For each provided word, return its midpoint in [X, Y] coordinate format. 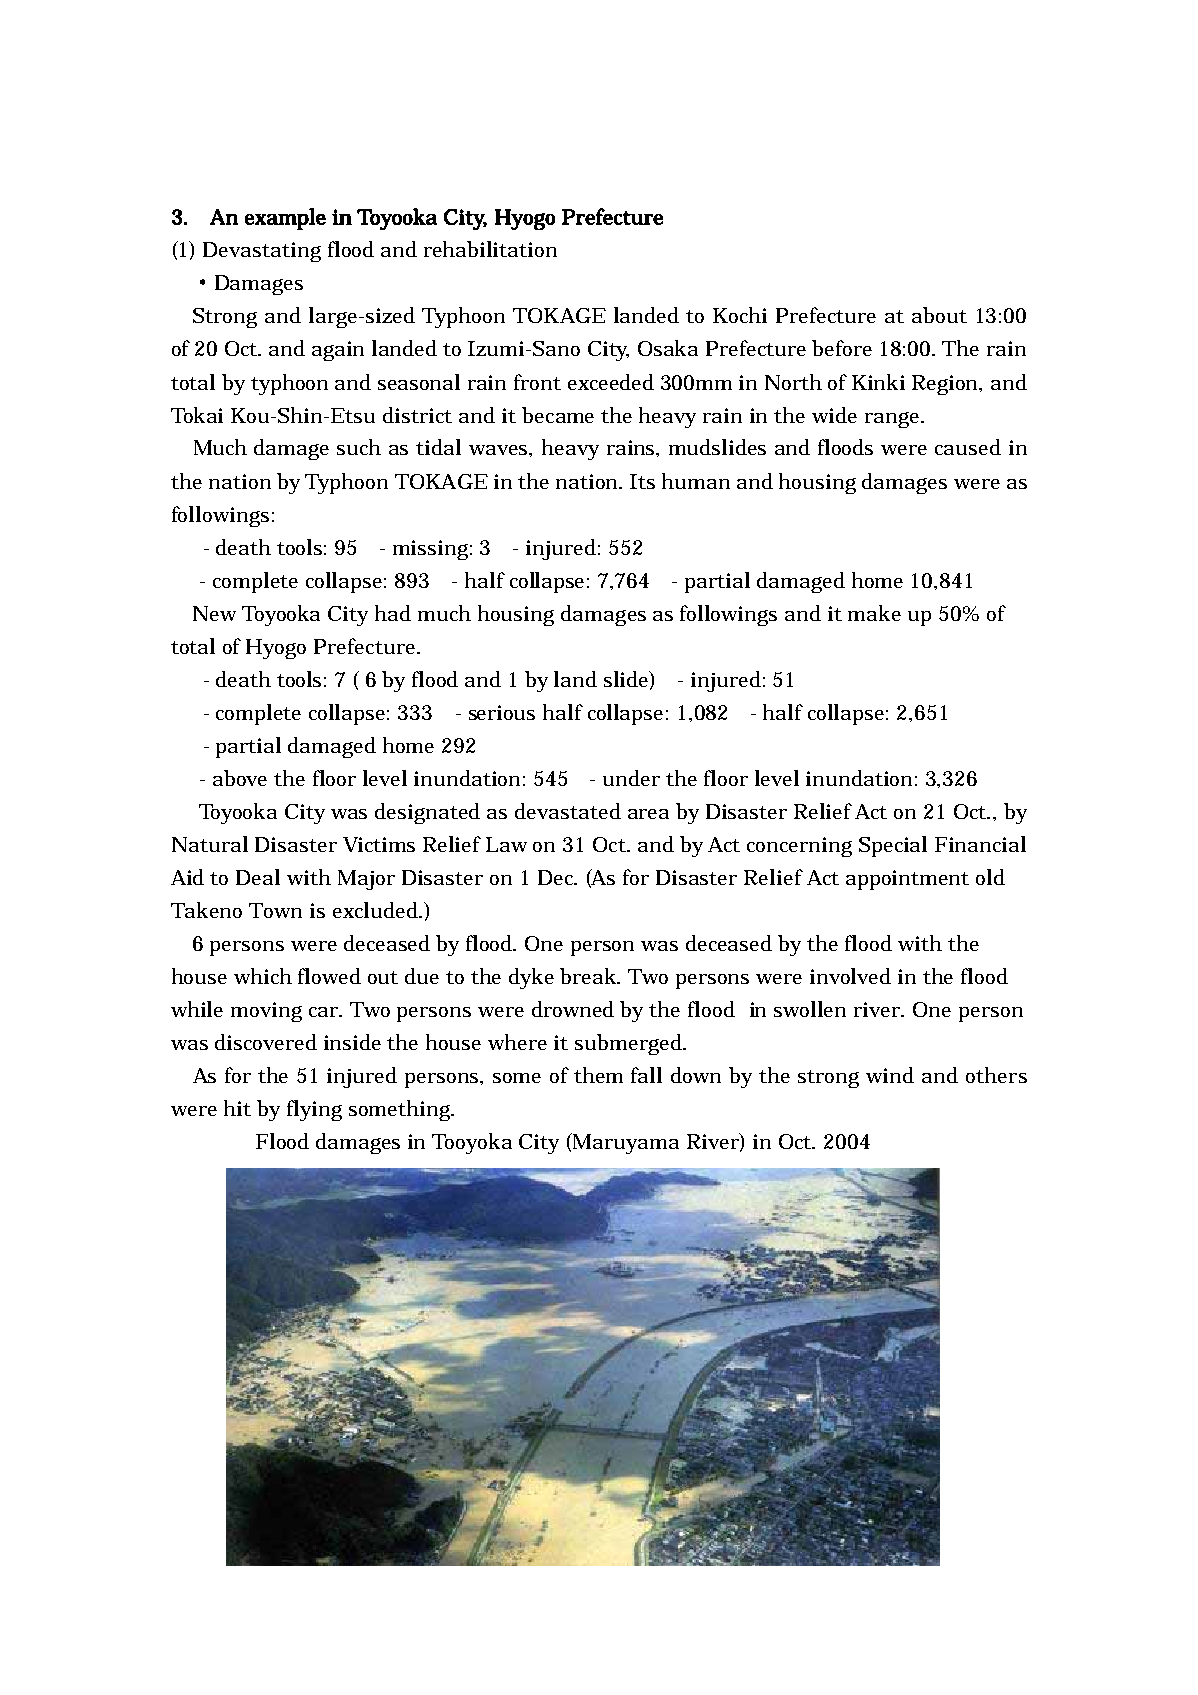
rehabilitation [490, 249]
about [939, 315]
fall [646, 1075]
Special [893, 846]
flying [314, 1110]
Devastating [262, 252]
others [996, 1075]
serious [502, 712]
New [214, 613]
